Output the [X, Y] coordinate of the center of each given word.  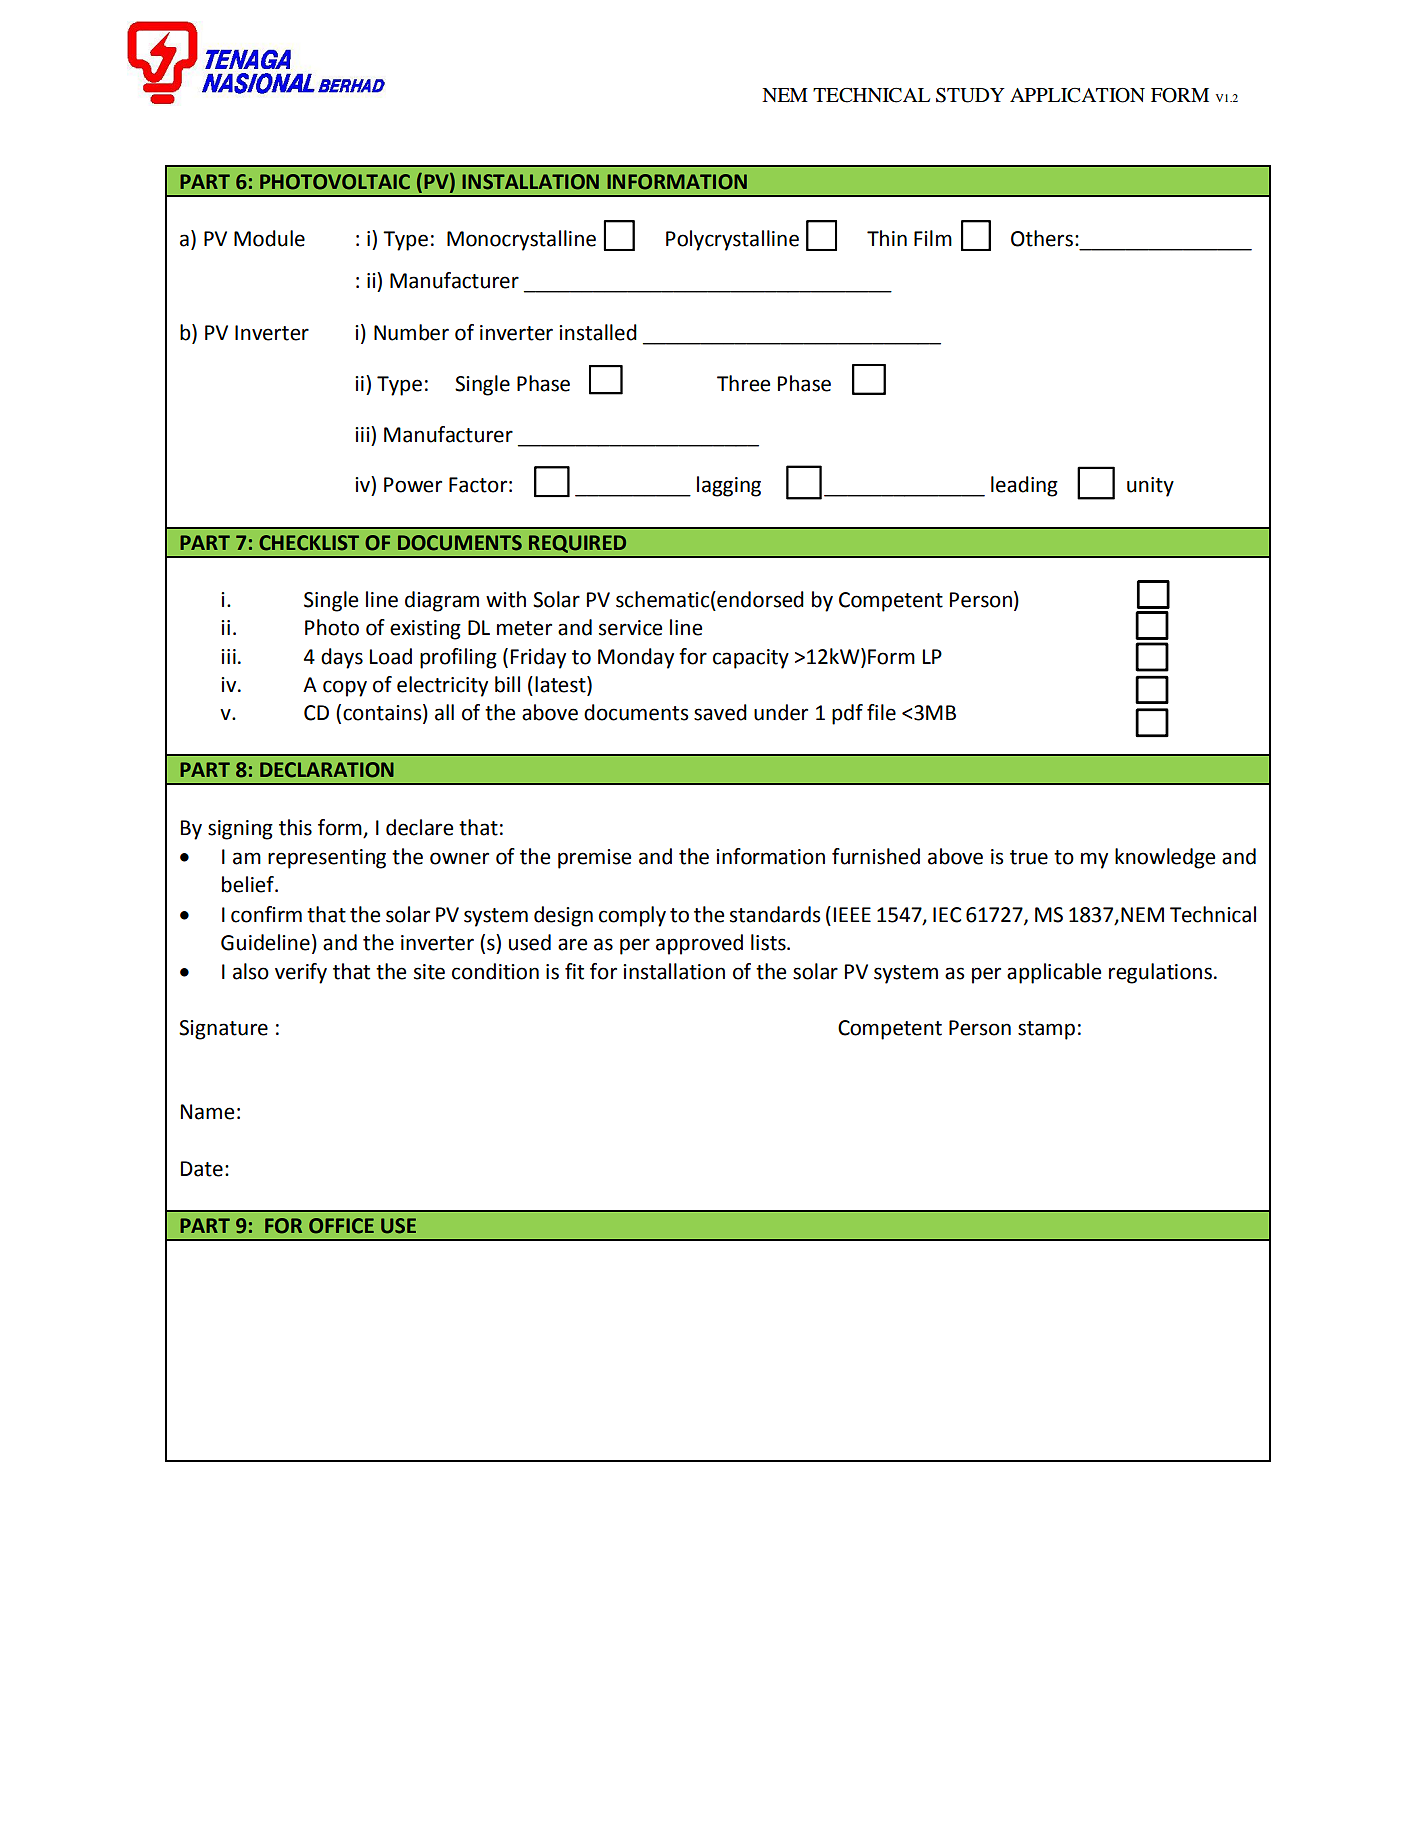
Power [413, 485]
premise [594, 859]
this [295, 827]
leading [1024, 486]
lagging [729, 486]
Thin [887, 238]
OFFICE [341, 1226]
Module [269, 238]
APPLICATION [1077, 95]
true [1029, 857]
